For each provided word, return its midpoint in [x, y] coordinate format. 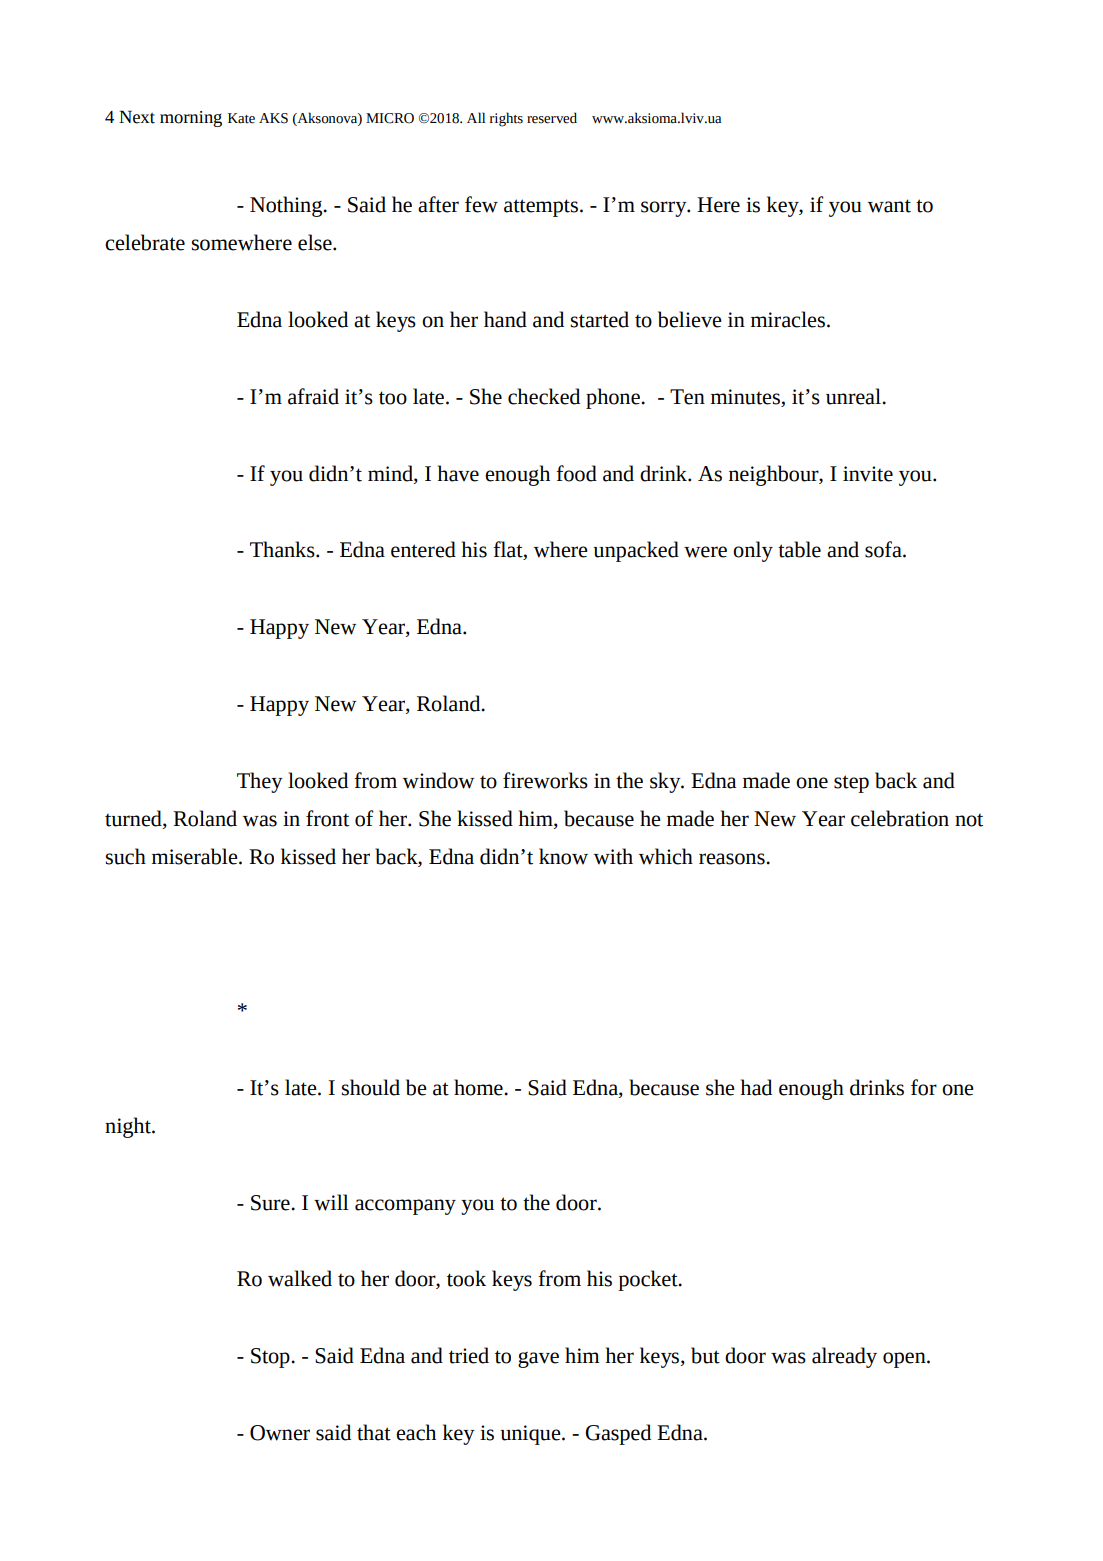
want [889, 206]
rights [506, 119]
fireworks [545, 780]
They [260, 782]
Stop [271, 1358]
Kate [241, 118]
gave [538, 1360]
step [851, 784]
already [844, 1357]
